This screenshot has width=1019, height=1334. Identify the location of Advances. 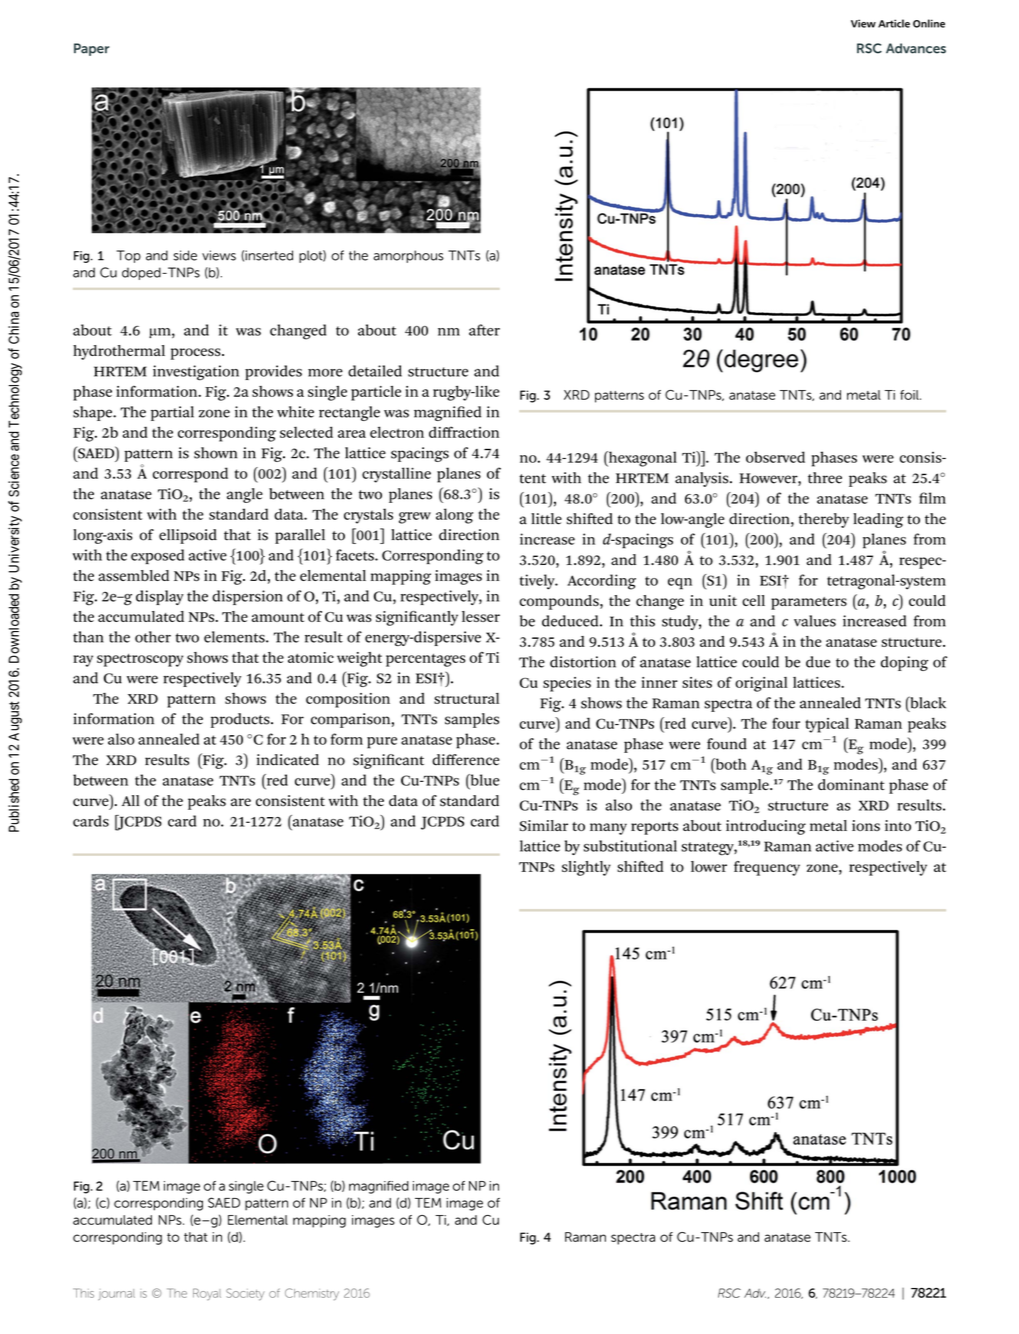
(916, 48).
